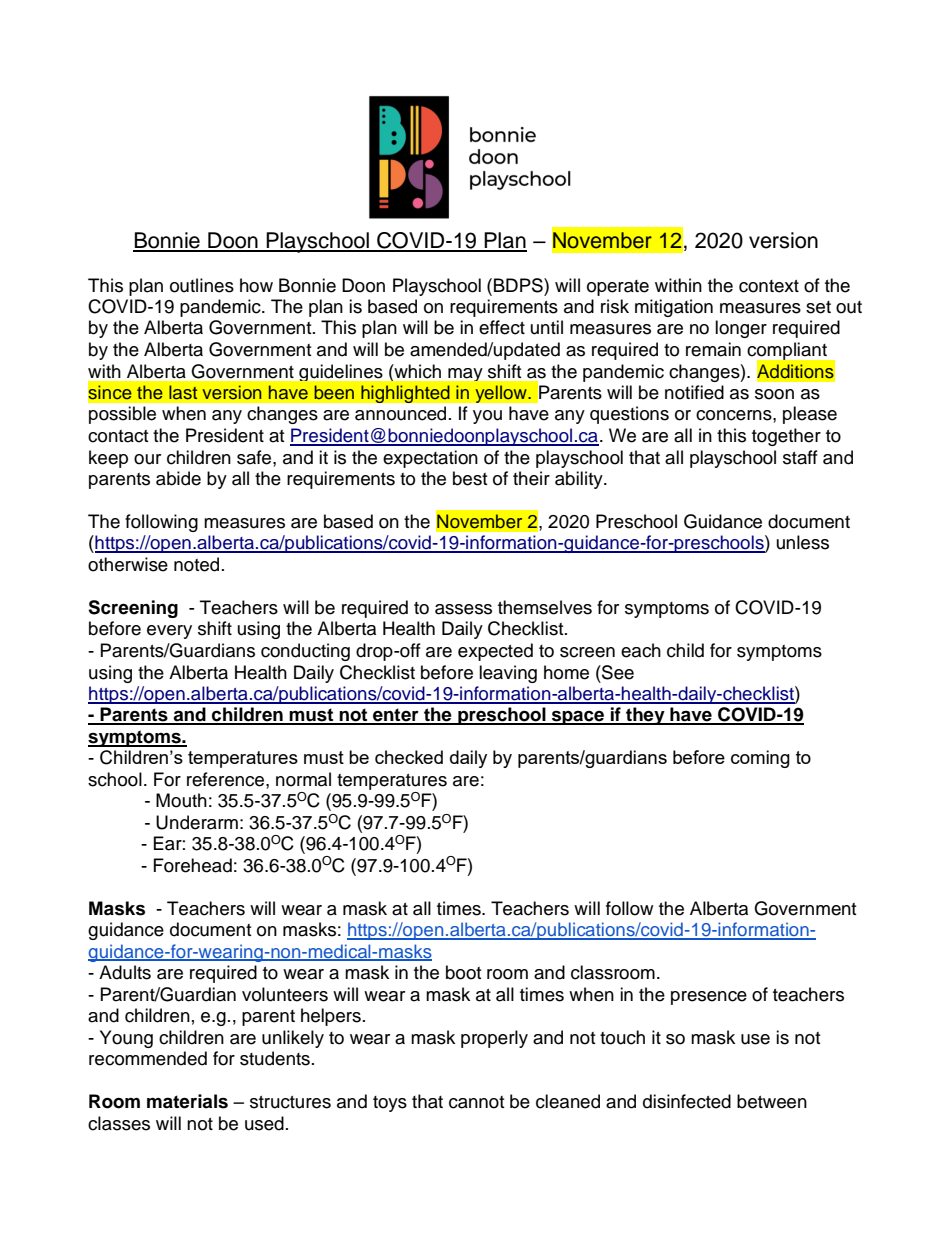 The width and height of the page is (952, 1233). Describe the element at coordinates (741, 329) in the page. I see `longer` at that location.
